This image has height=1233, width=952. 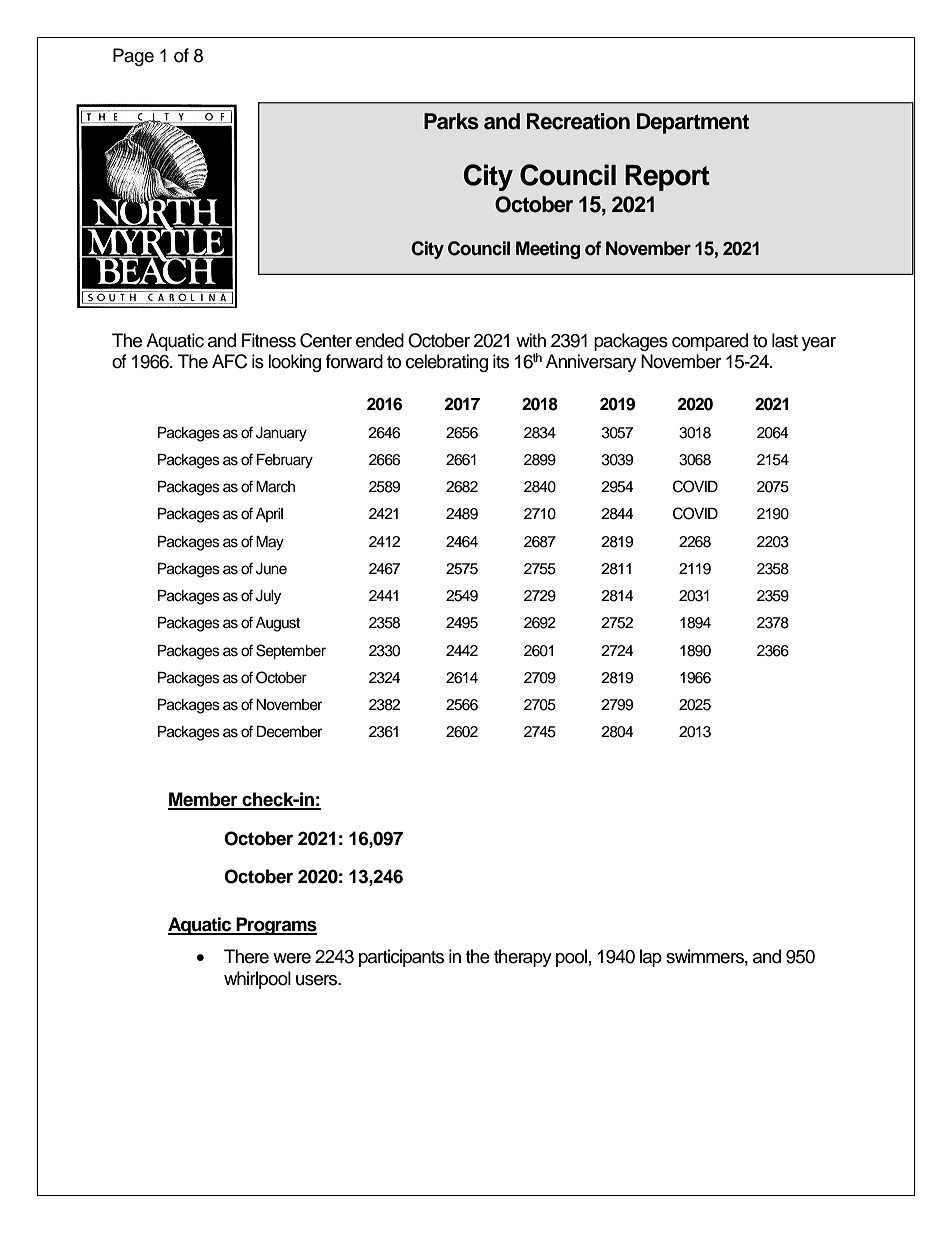 What do you see at coordinates (133, 57) in the image?
I see `Page` at bounding box center [133, 57].
